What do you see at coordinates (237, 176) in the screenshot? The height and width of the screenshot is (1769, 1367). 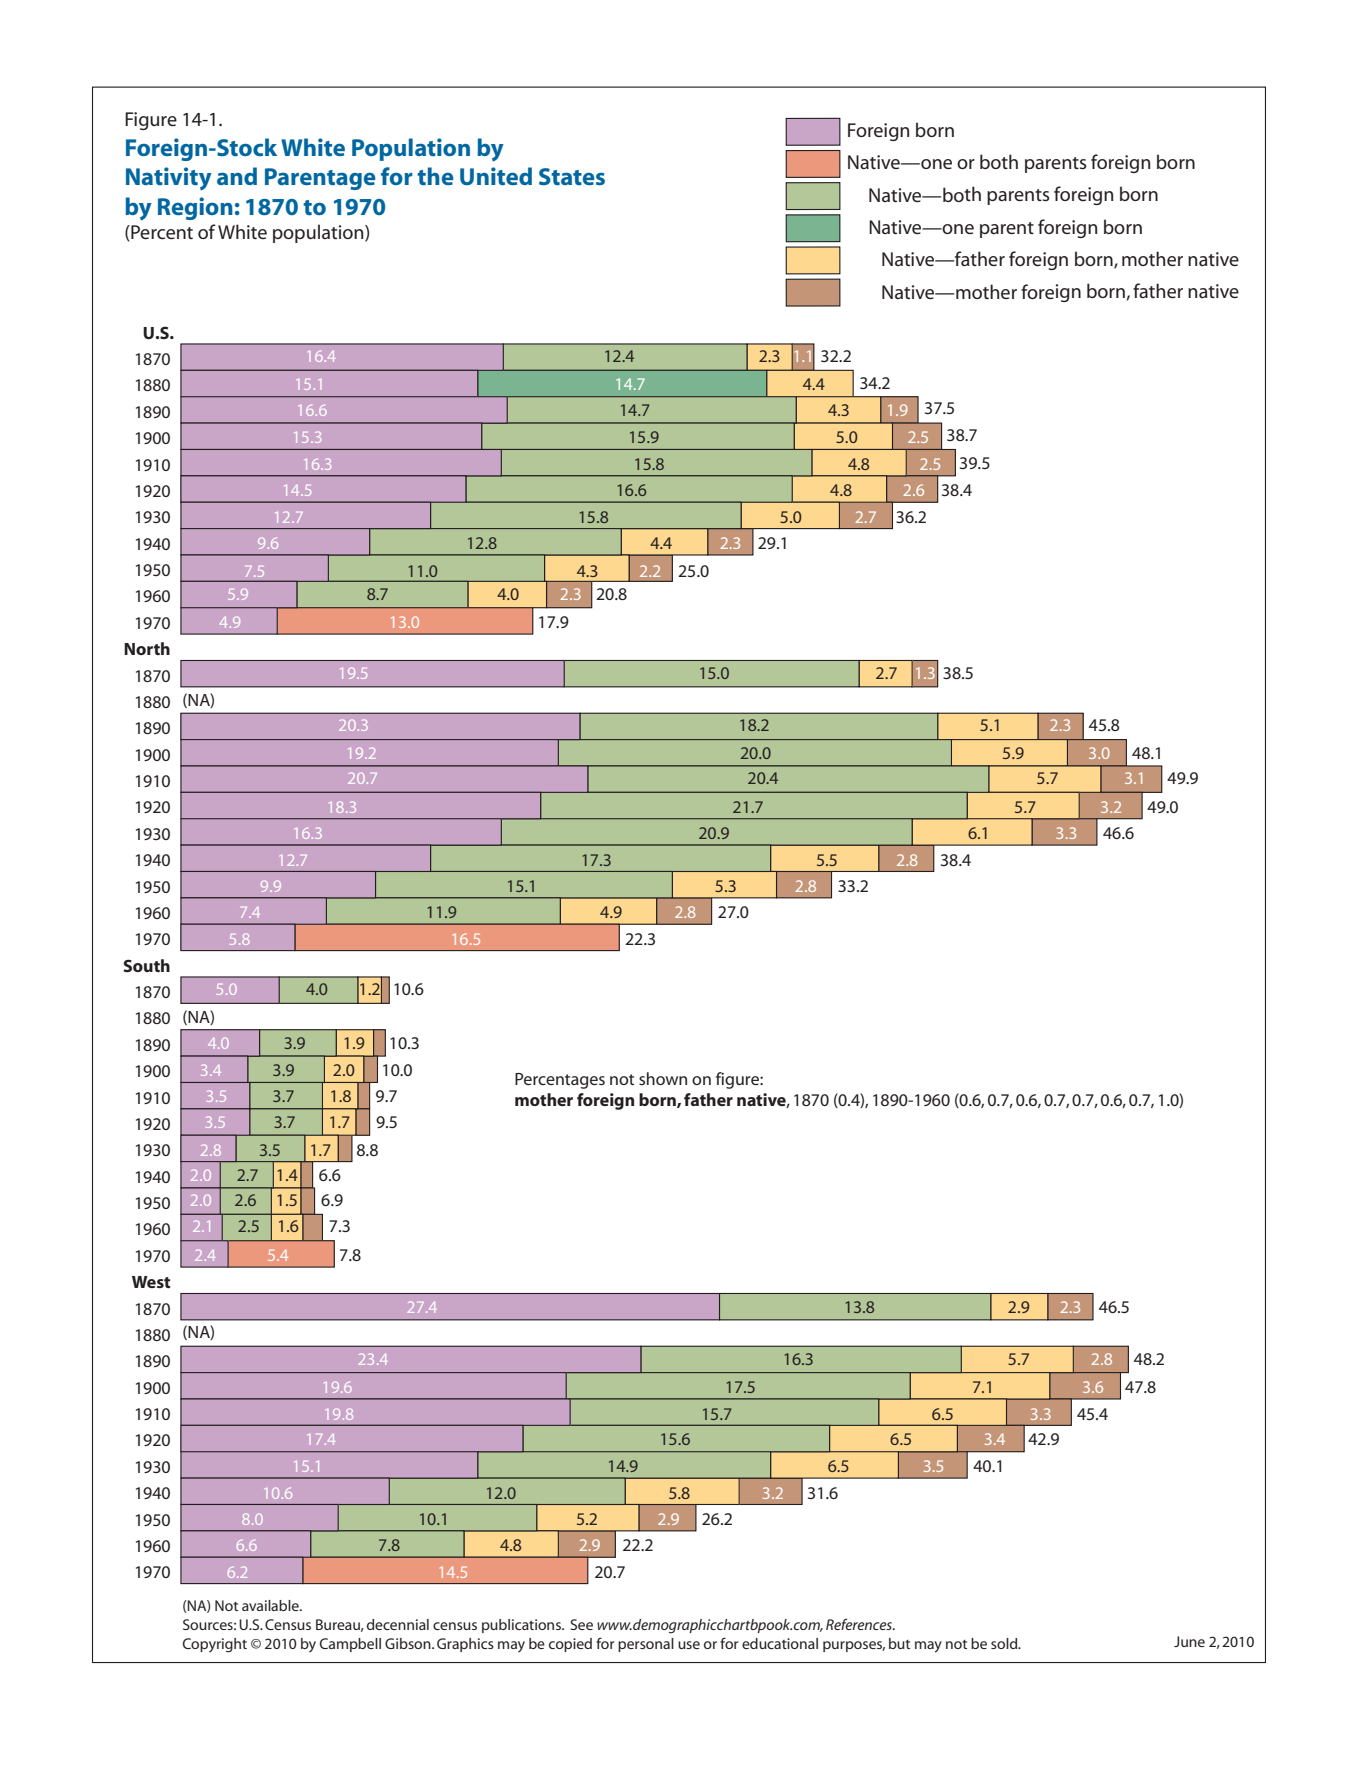 I see `and` at bounding box center [237, 176].
